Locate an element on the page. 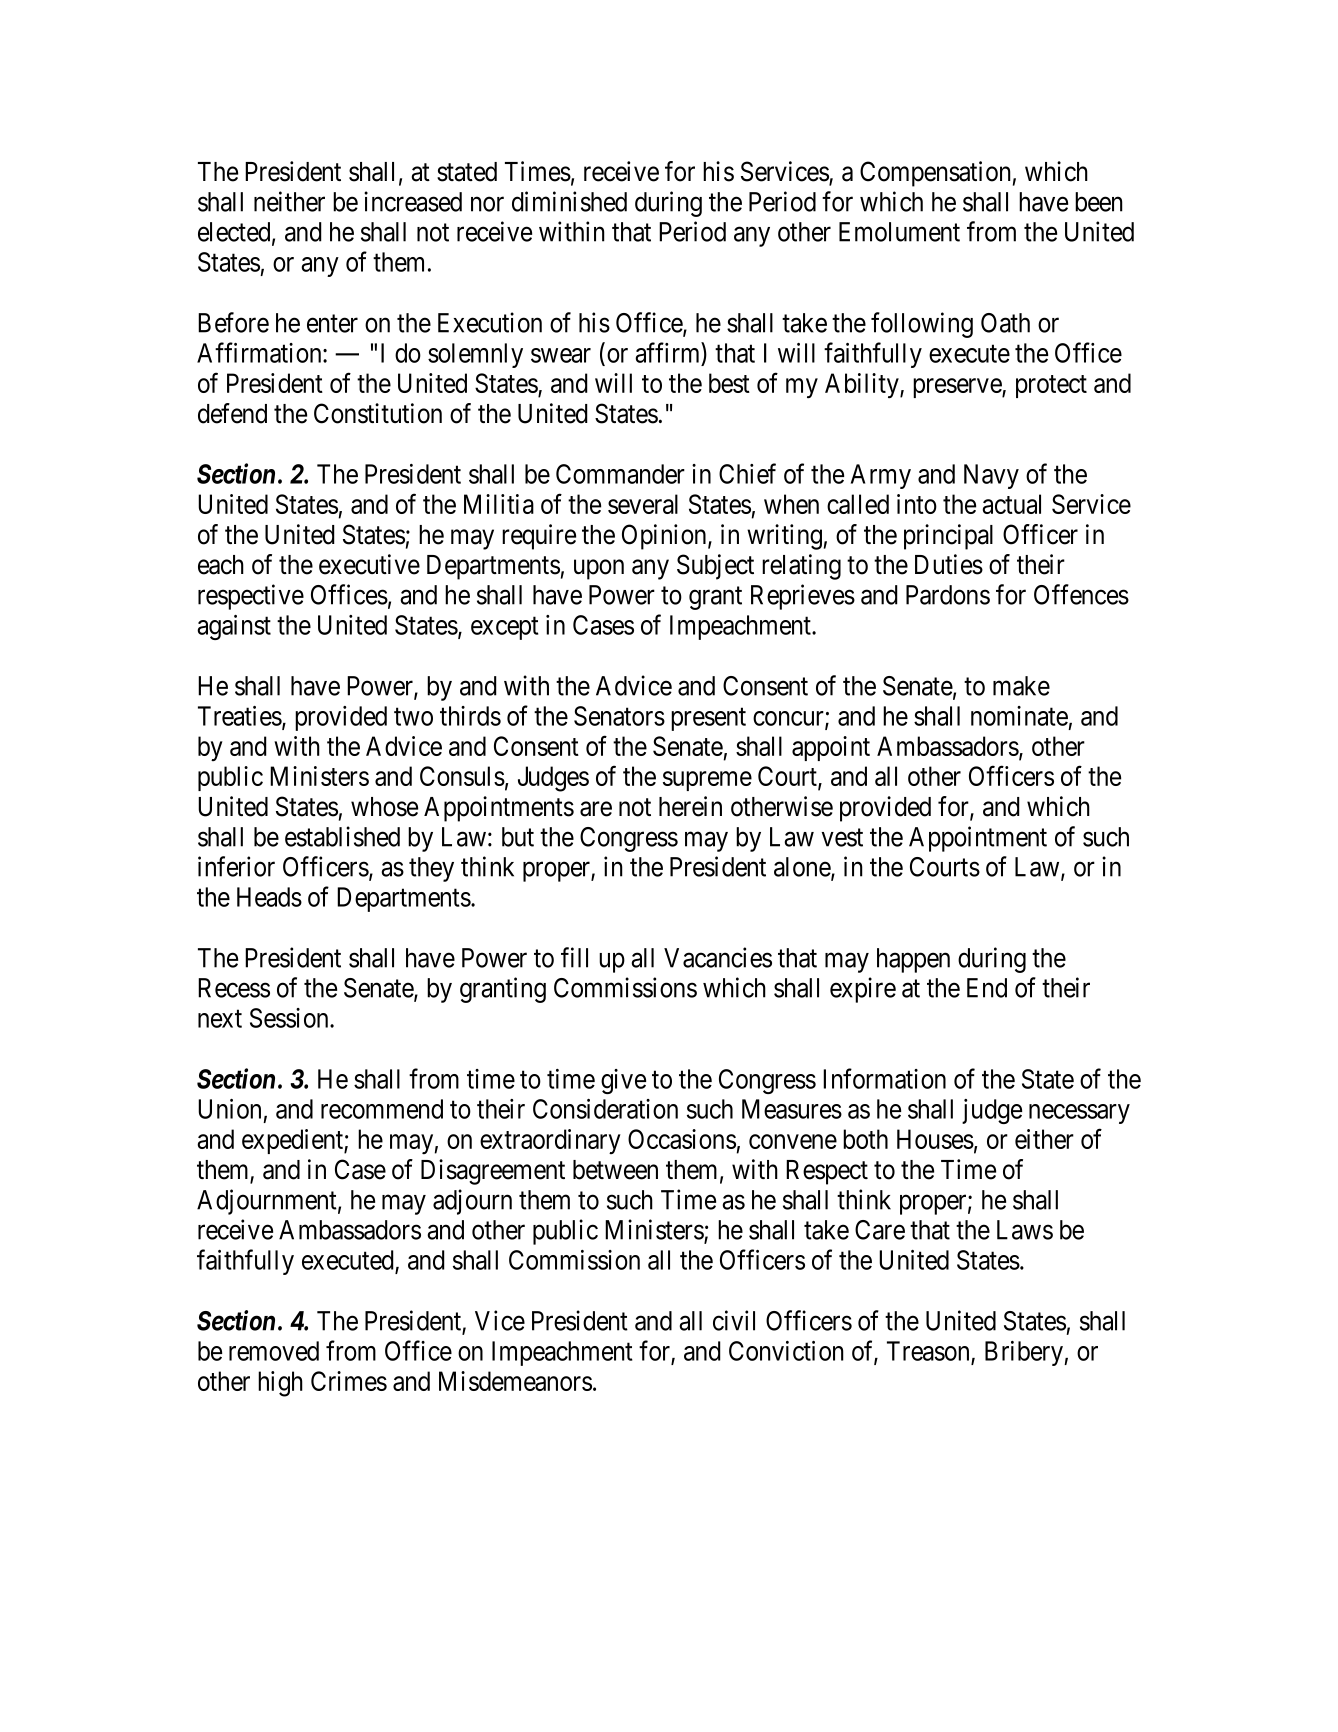  whose is located at coordinates (384, 807).
